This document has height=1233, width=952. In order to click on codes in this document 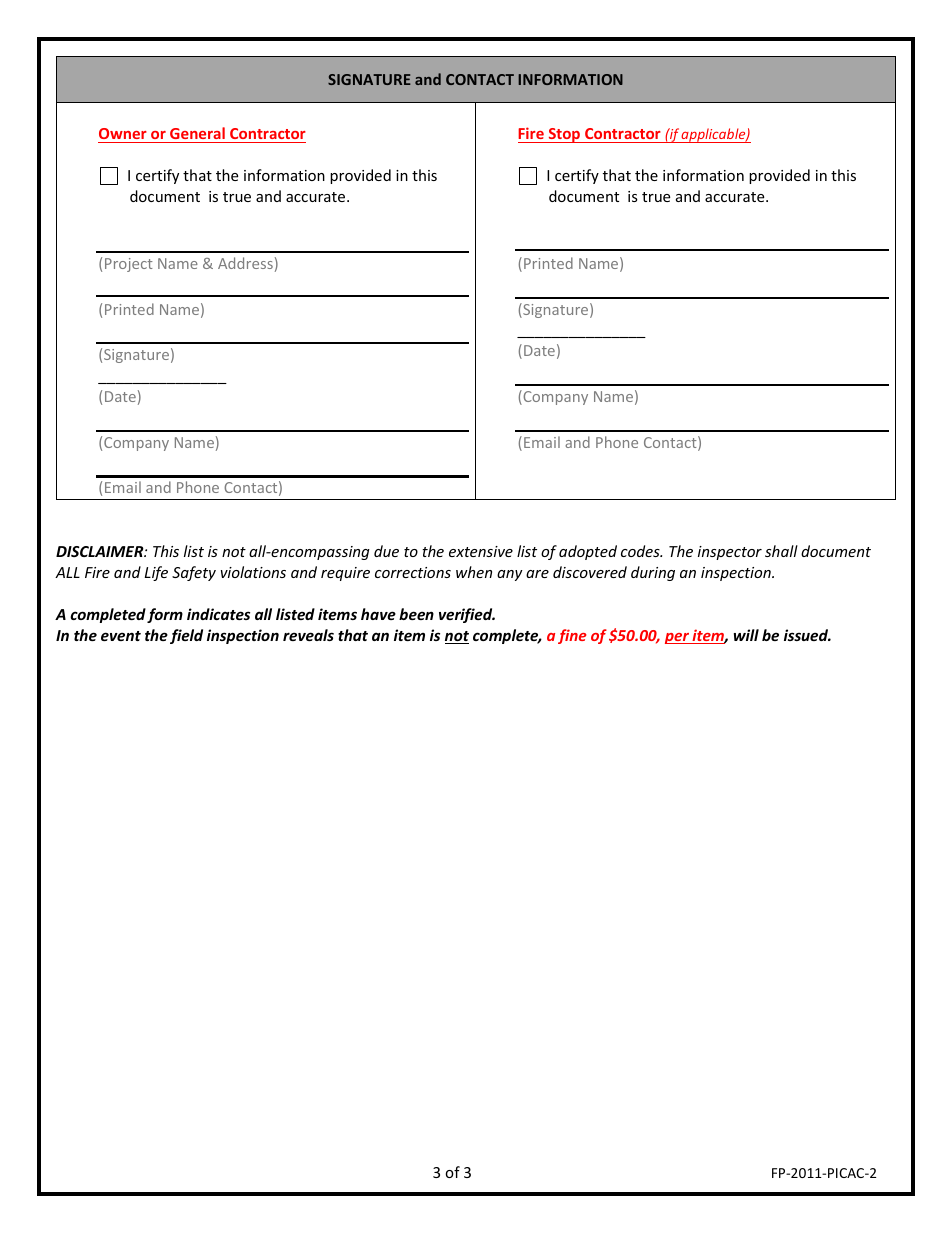, I will do `click(641, 551)`.
